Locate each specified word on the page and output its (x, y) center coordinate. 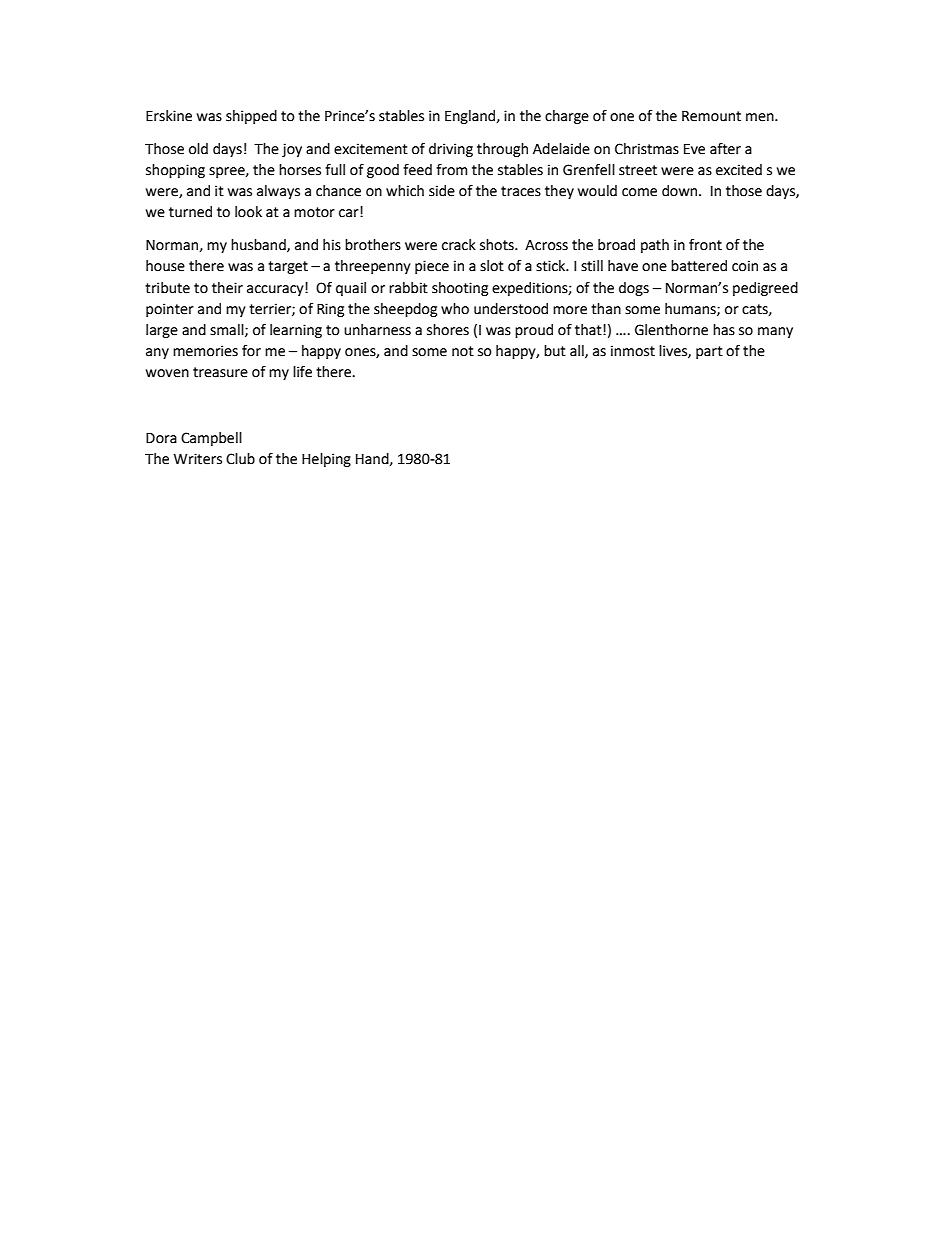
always (278, 192)
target (288, 267)
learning (296, 331)
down (681, 191)
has (724, 330)
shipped (251, 117)
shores (448, 330)
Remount (711, 116)
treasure (220, 372)
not (463, 351)
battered (699, 266)
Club (240, 459)
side (442, 191)
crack (459, 245)
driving (451, 150)
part (709, 352)
